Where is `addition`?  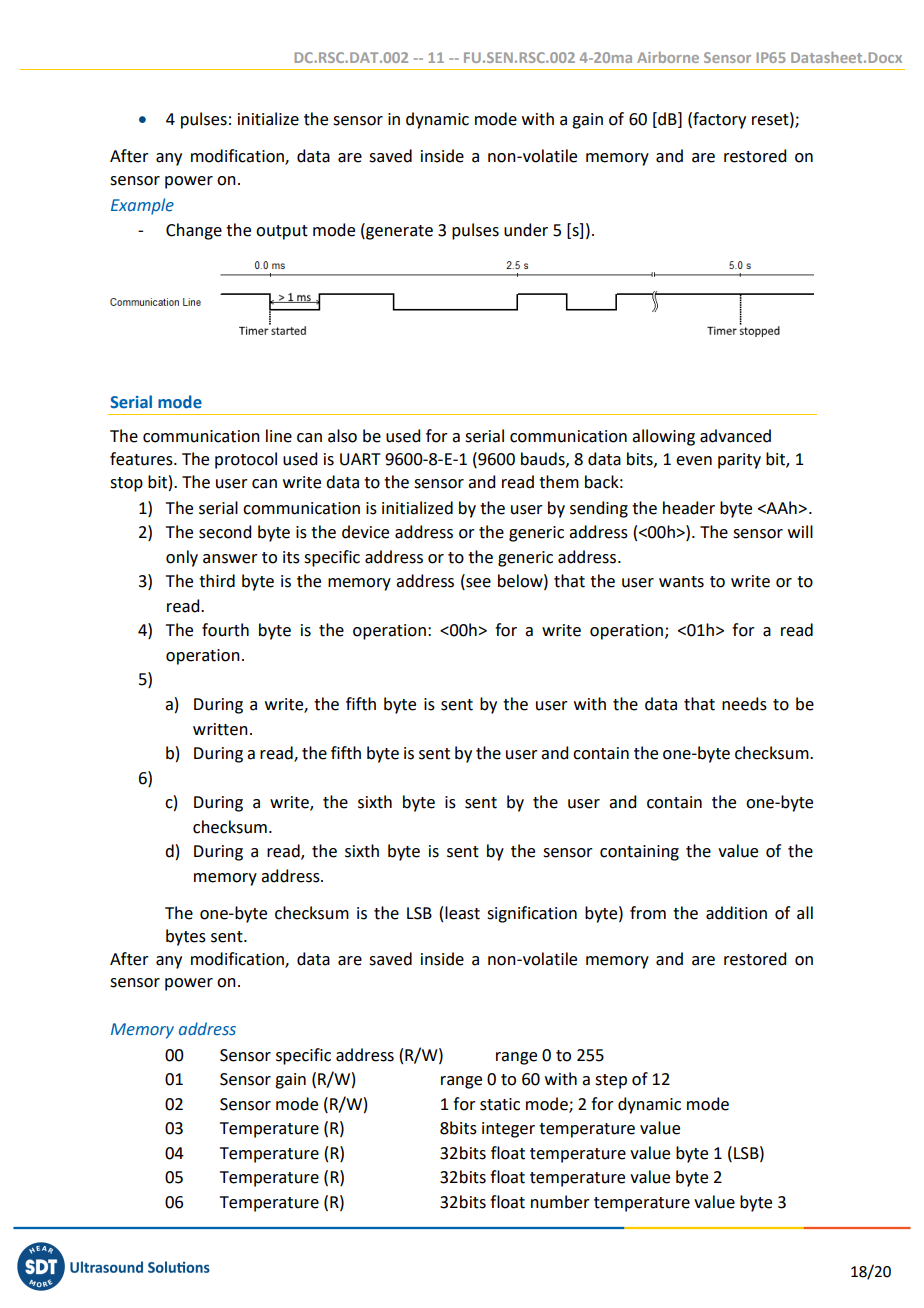
addition is located at coordinates (736, 913).
